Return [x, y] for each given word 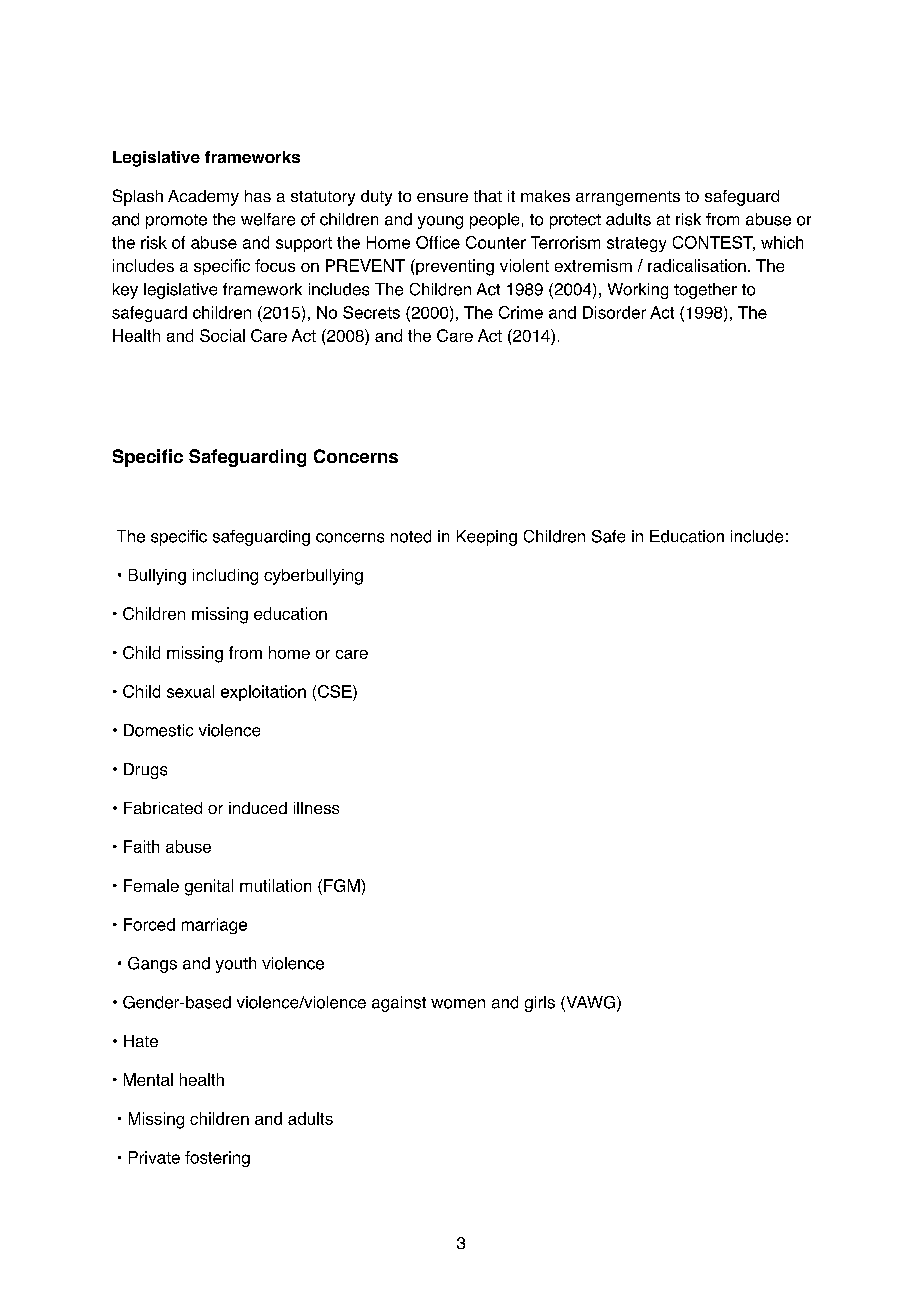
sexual [190, 691]
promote [176, 221]
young [440, 222]
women [458, 1004]
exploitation [263, 693]
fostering [217, 1159]
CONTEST [714, 243]
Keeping [487, 538]
